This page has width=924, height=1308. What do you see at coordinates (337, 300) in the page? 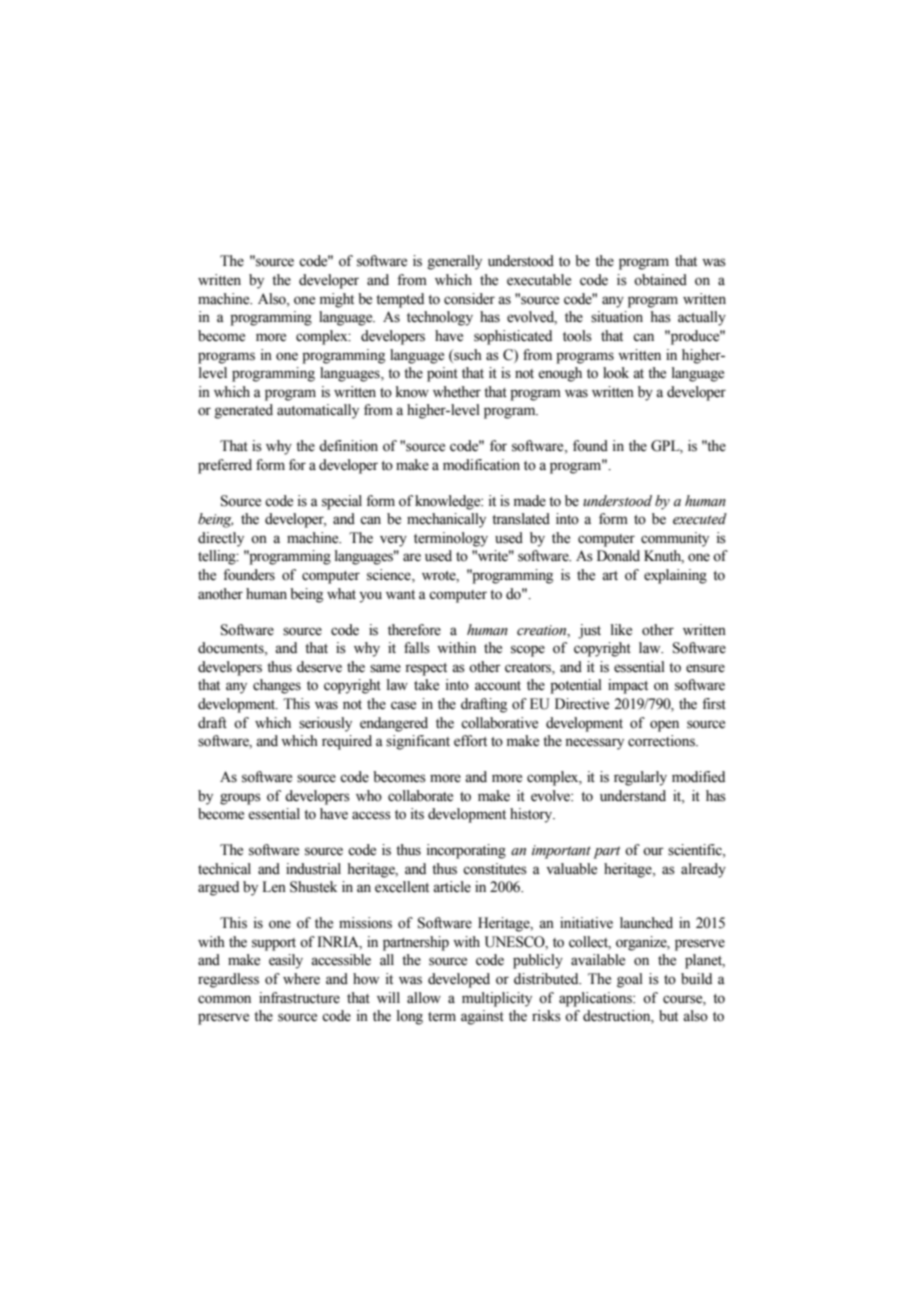
I see `might` at bounding box center [337, 300].
